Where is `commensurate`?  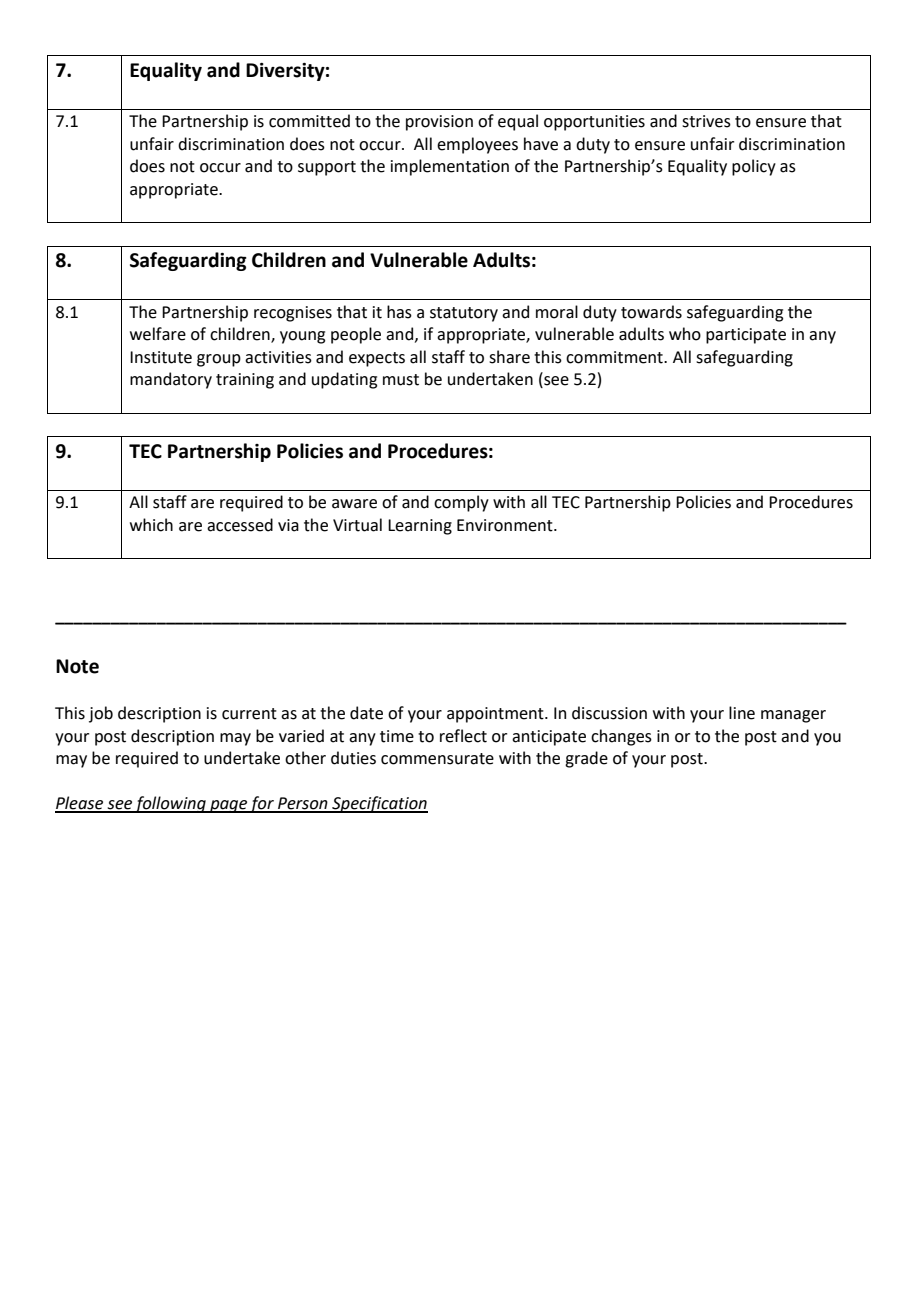 commensurate is located at coordinates (437, 759).
